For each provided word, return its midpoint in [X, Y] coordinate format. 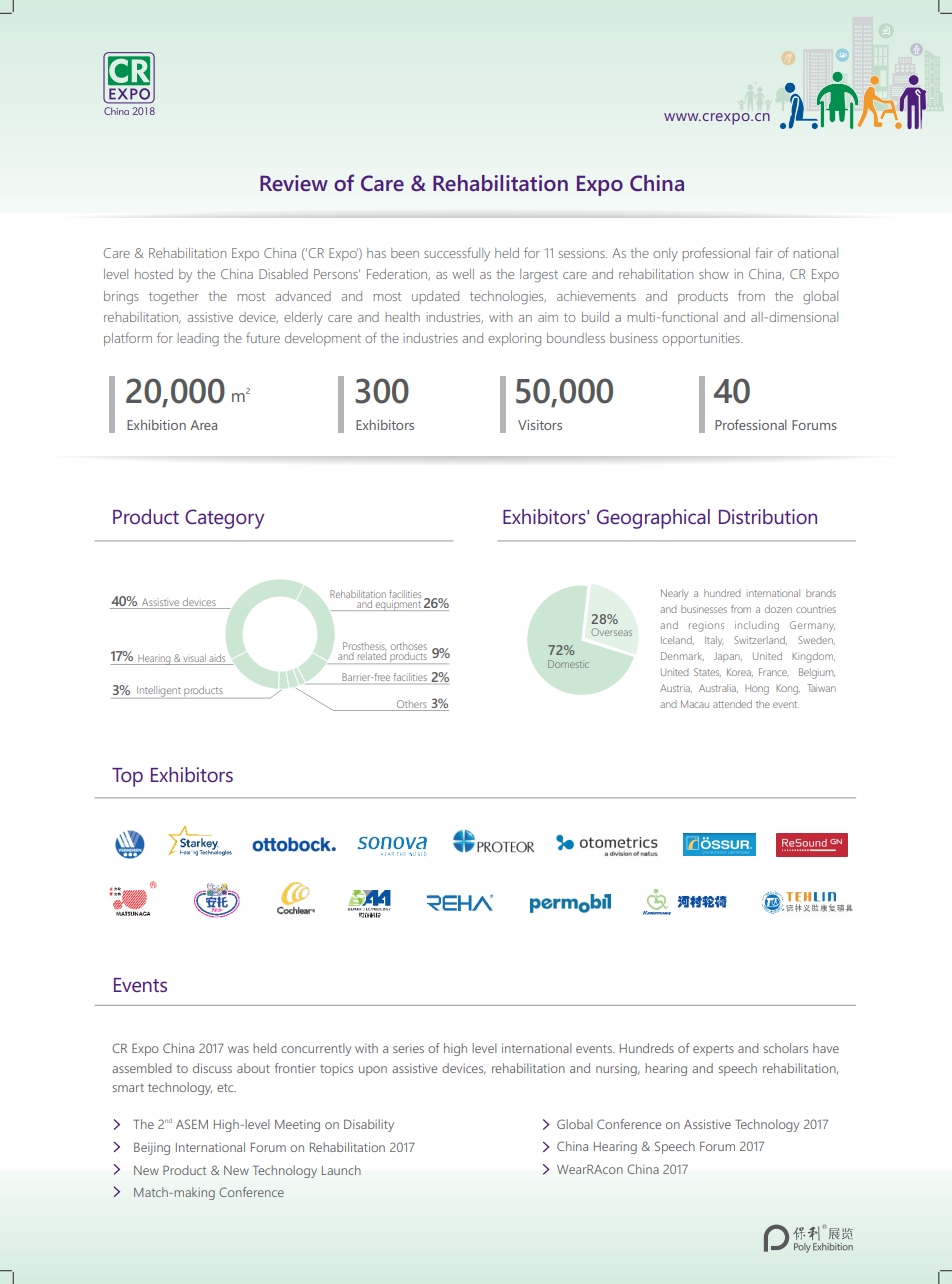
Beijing [152, 1148]
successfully [457, 254]
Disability [369, 1125]
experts [713, 1050]
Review [294, 183]
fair [764, 252]
